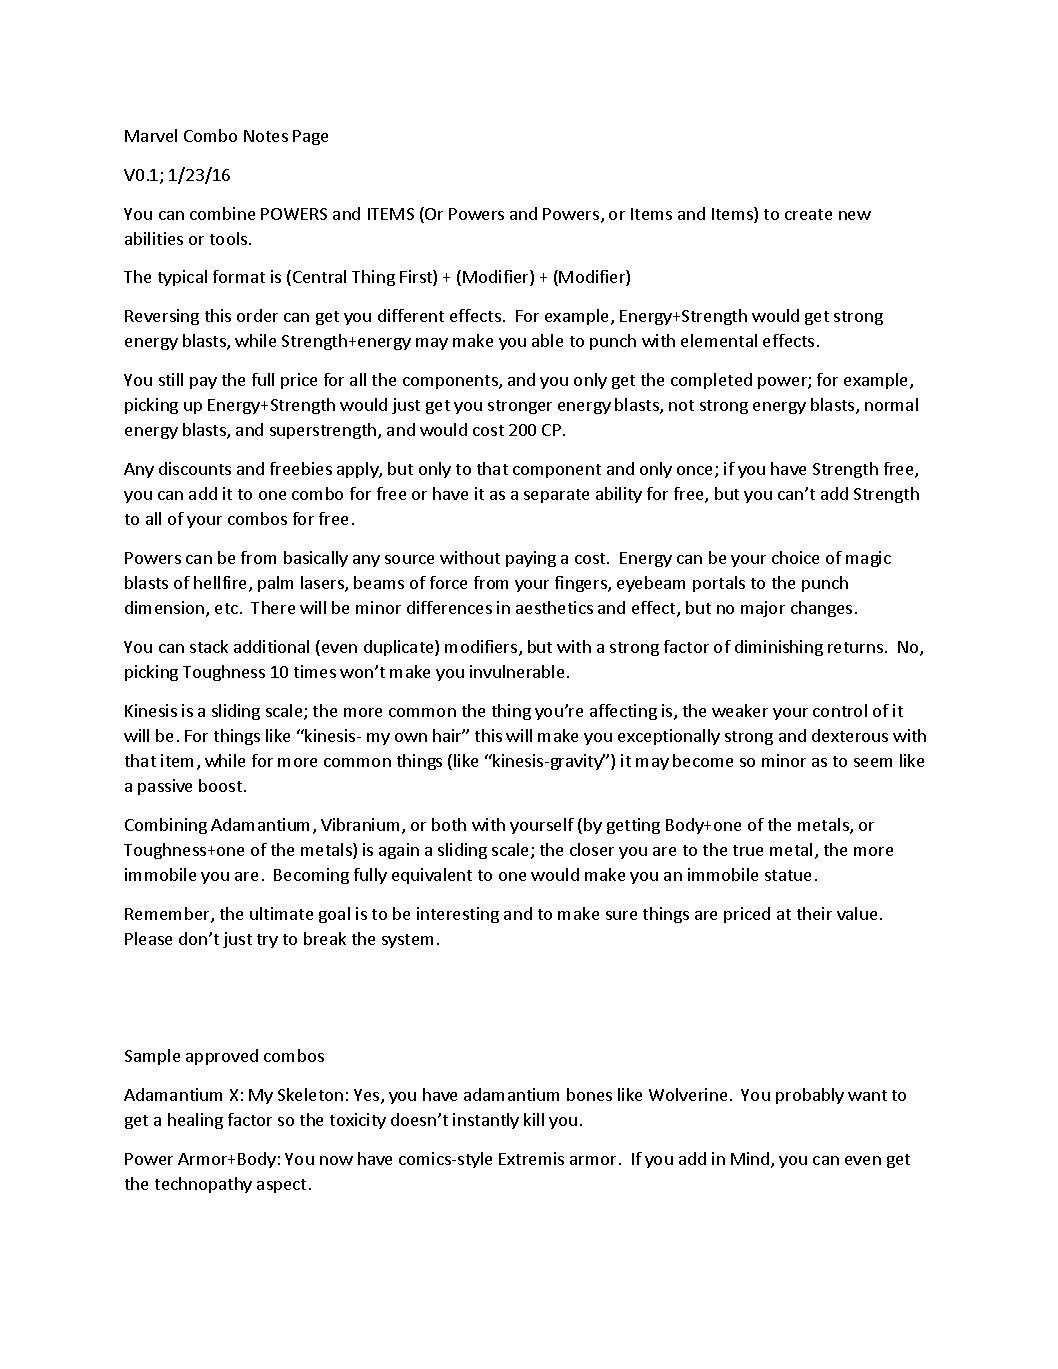  Describe the element at coordinates (748, 850) in the page. I see `true` at that location.
